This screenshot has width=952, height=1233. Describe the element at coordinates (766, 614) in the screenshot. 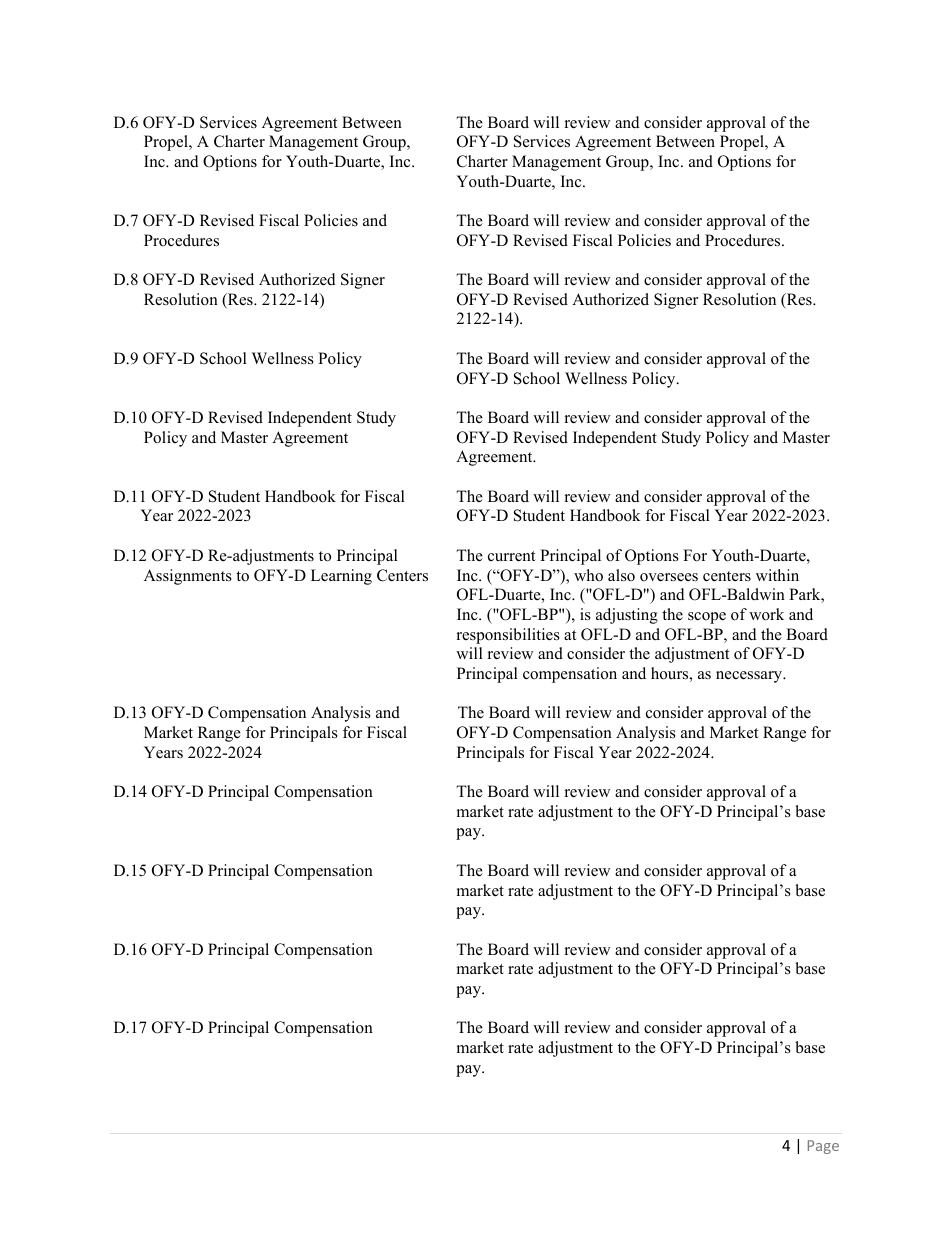

I see `work` at that location.
